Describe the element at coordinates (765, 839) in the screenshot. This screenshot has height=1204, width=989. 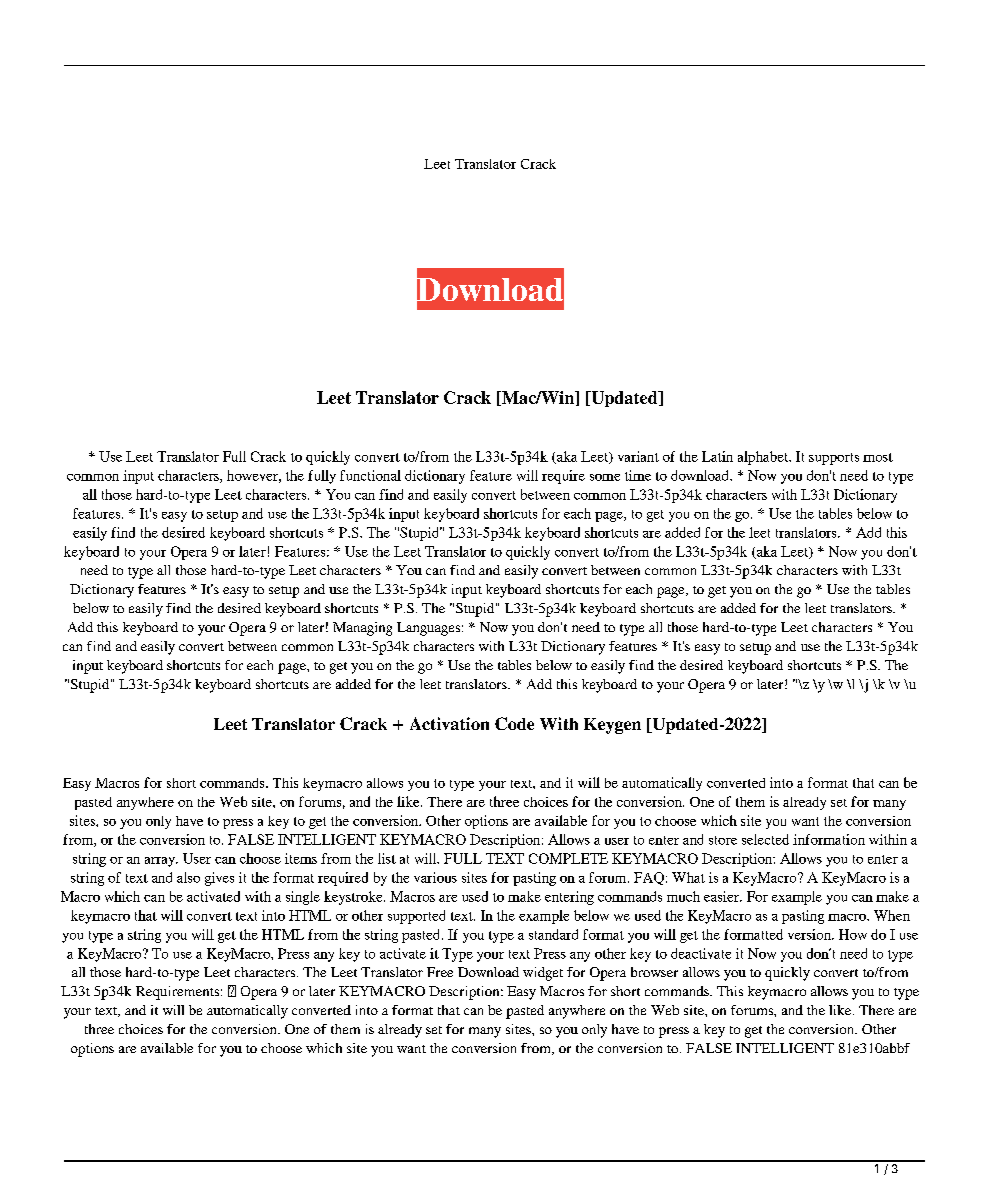
I see `selected` at that location.
